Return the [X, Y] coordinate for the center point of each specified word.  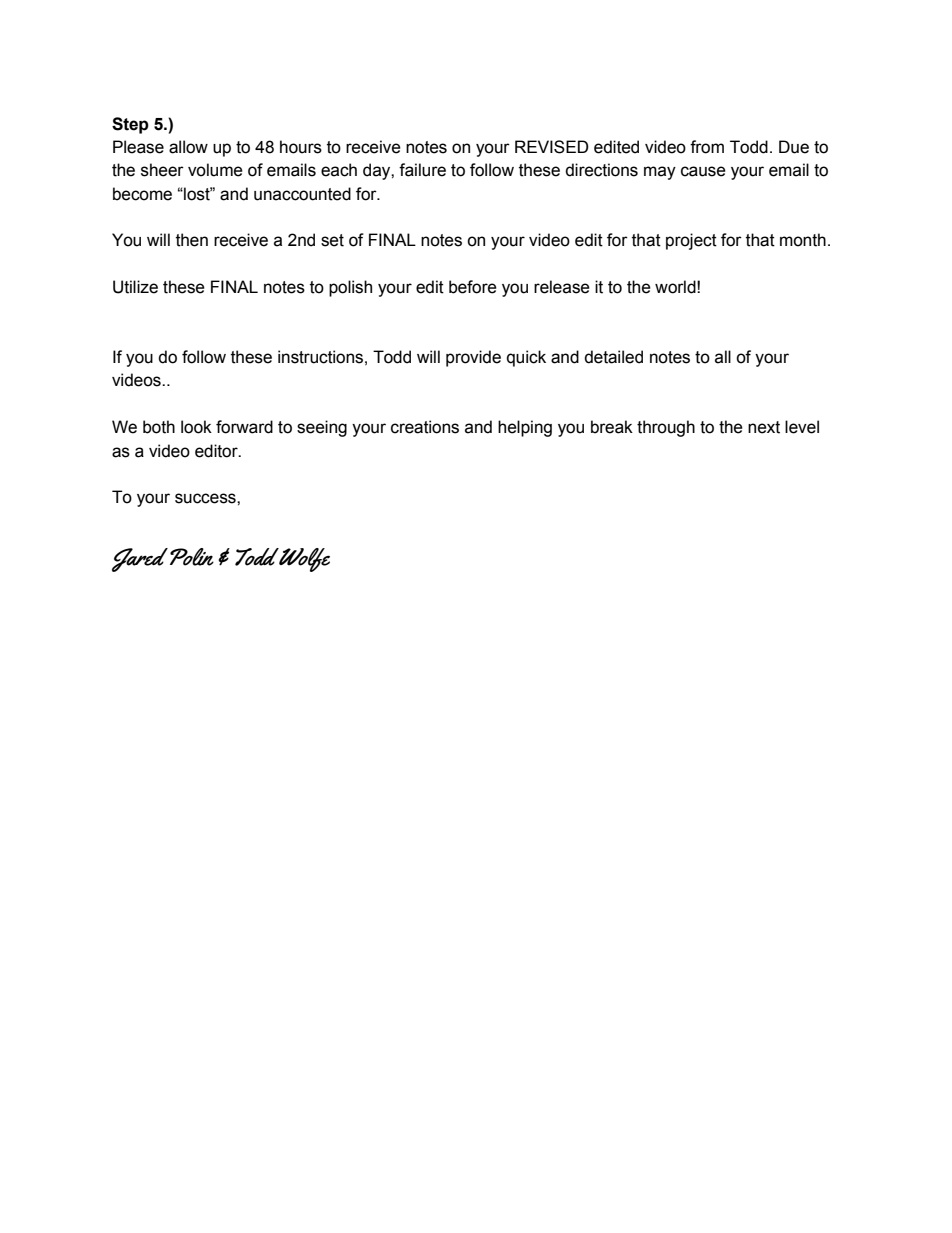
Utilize [135, 287]
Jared [140, 560]
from [707, 147]
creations [425, 427]
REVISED [552, 147]
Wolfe [303, 560]
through [666, 428]
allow [188, 147]
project [691, 241]
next [764, 427]
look [196, 427]
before [473, 287]
